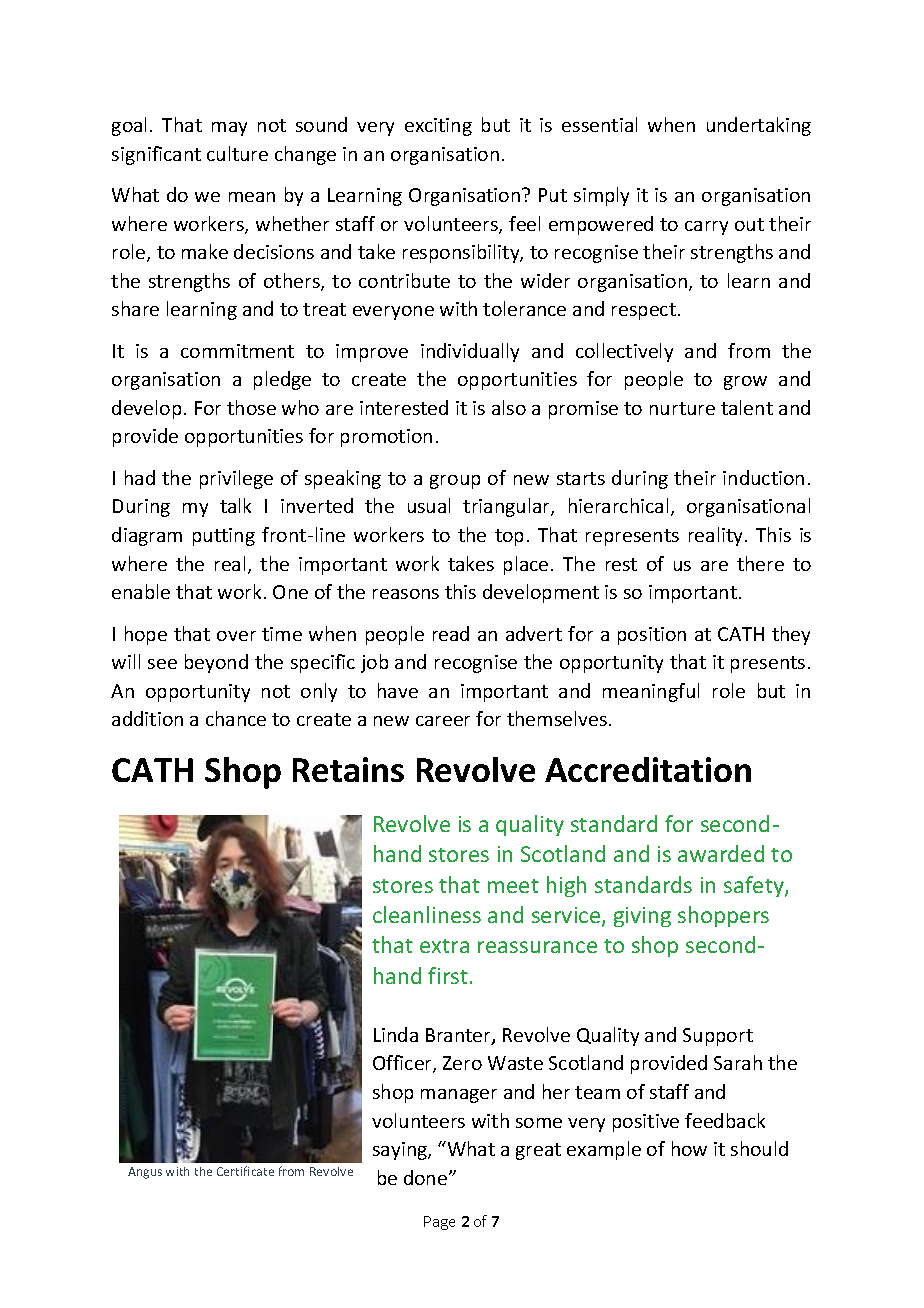  Describe the element at coordinates (237, 153) in the screenshot. I see `culture` at that location.
